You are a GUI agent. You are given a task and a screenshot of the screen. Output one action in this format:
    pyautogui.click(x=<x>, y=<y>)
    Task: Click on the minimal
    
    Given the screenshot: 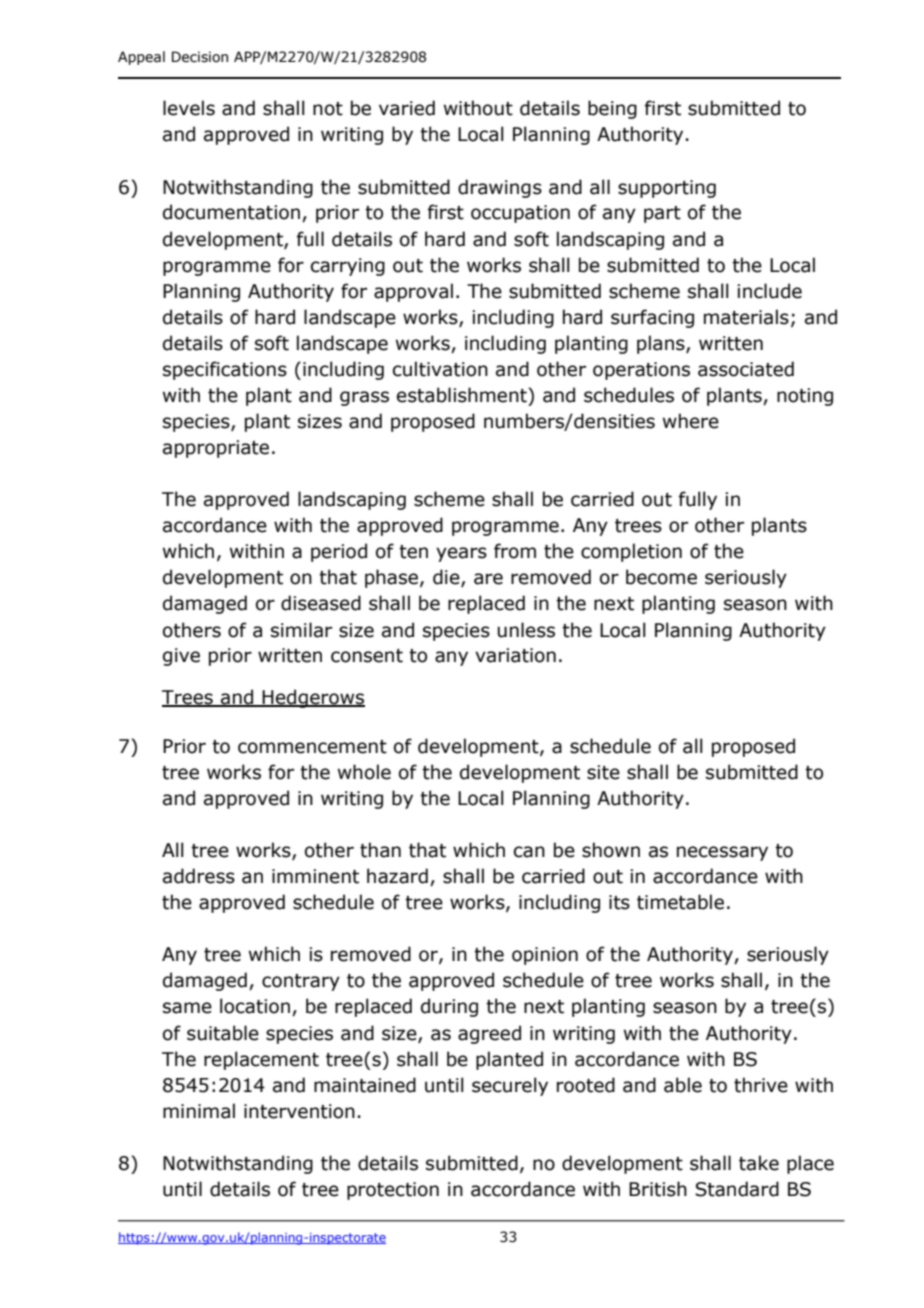 What is the action you would take?
    pyautogui.click(x=199, y=1111)
